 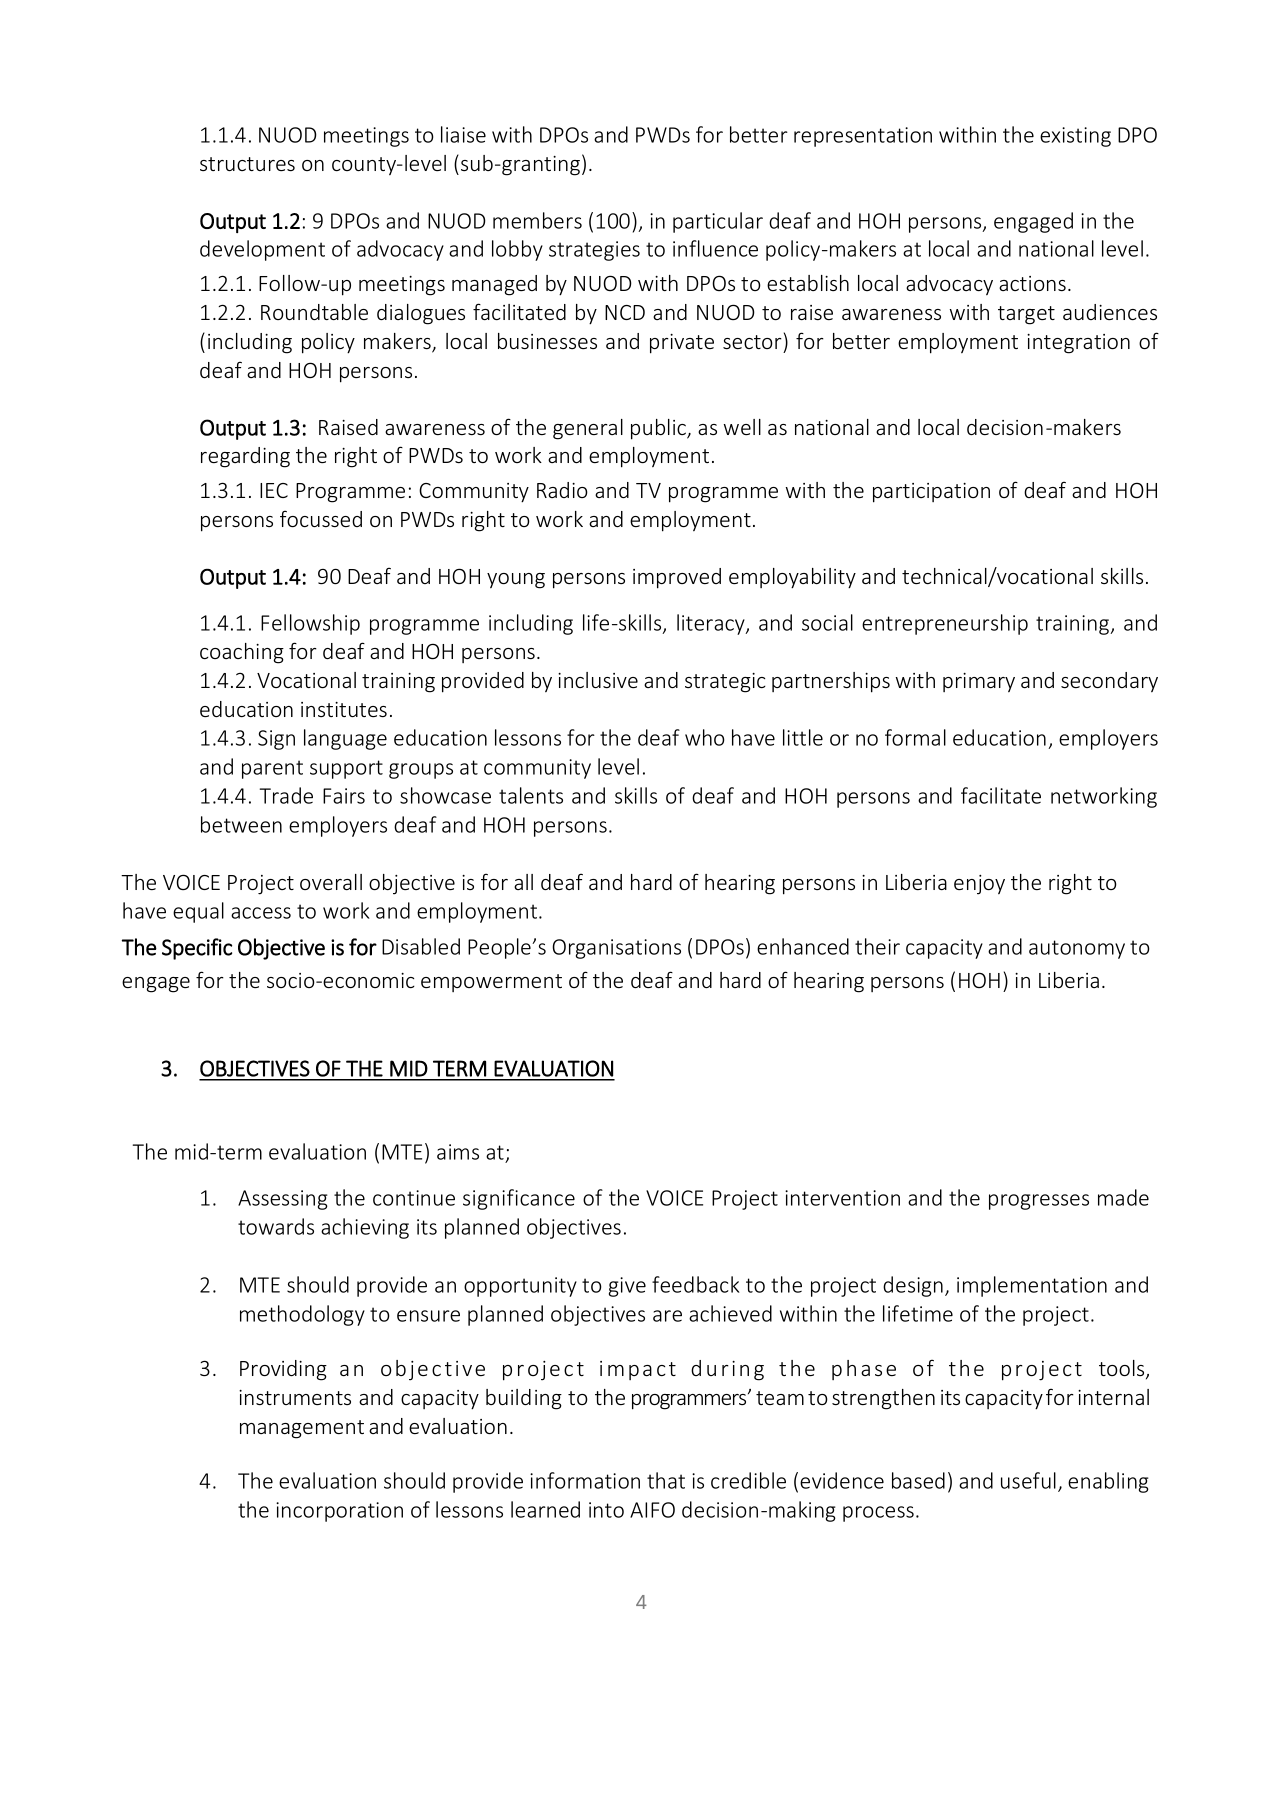 What do you see at coordinates (598, 680) in the screenshot?
I see `inclusive` at bounding box center [598, 680].
